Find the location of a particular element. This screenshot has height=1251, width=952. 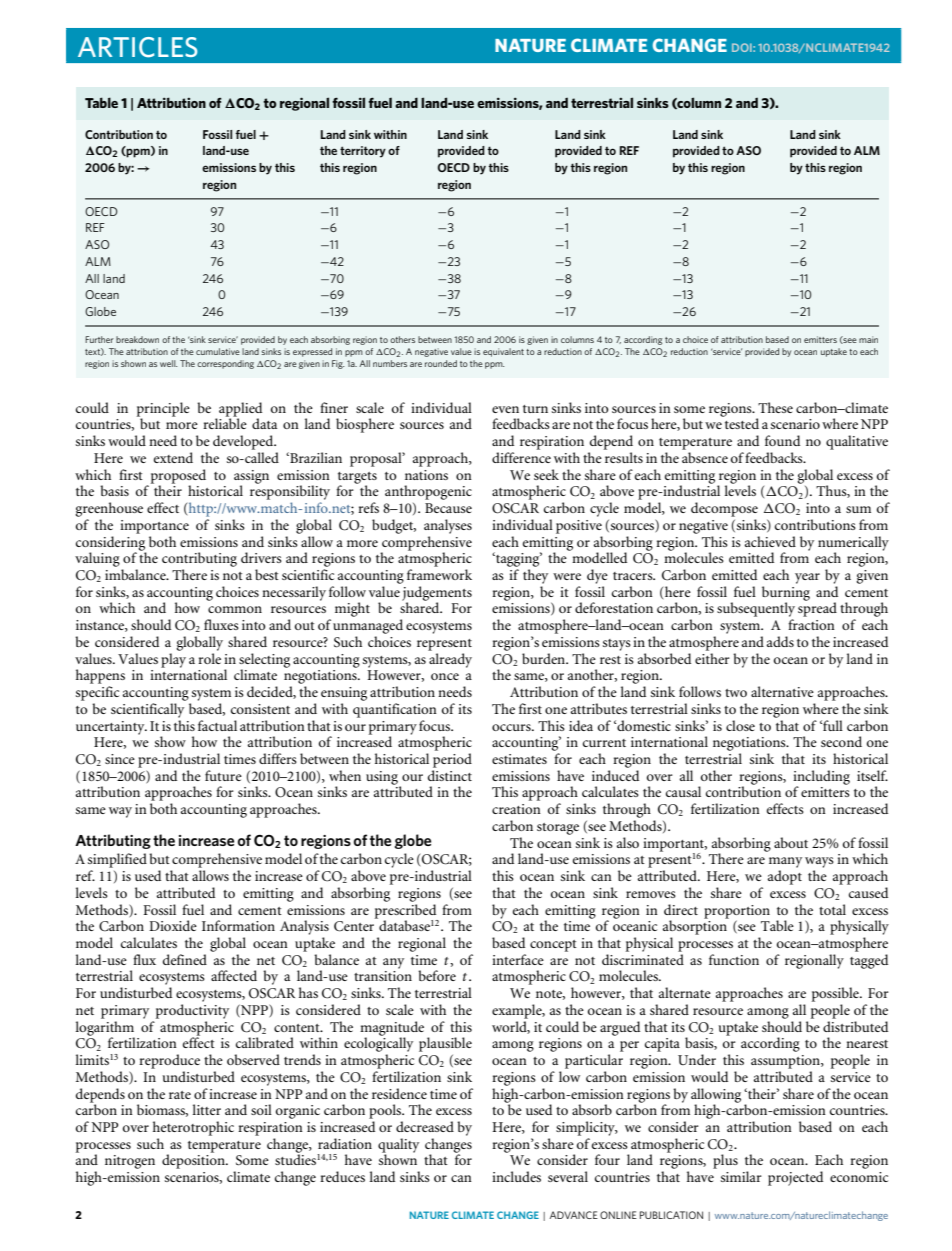

projected is located at coordinates (795, 1178).
